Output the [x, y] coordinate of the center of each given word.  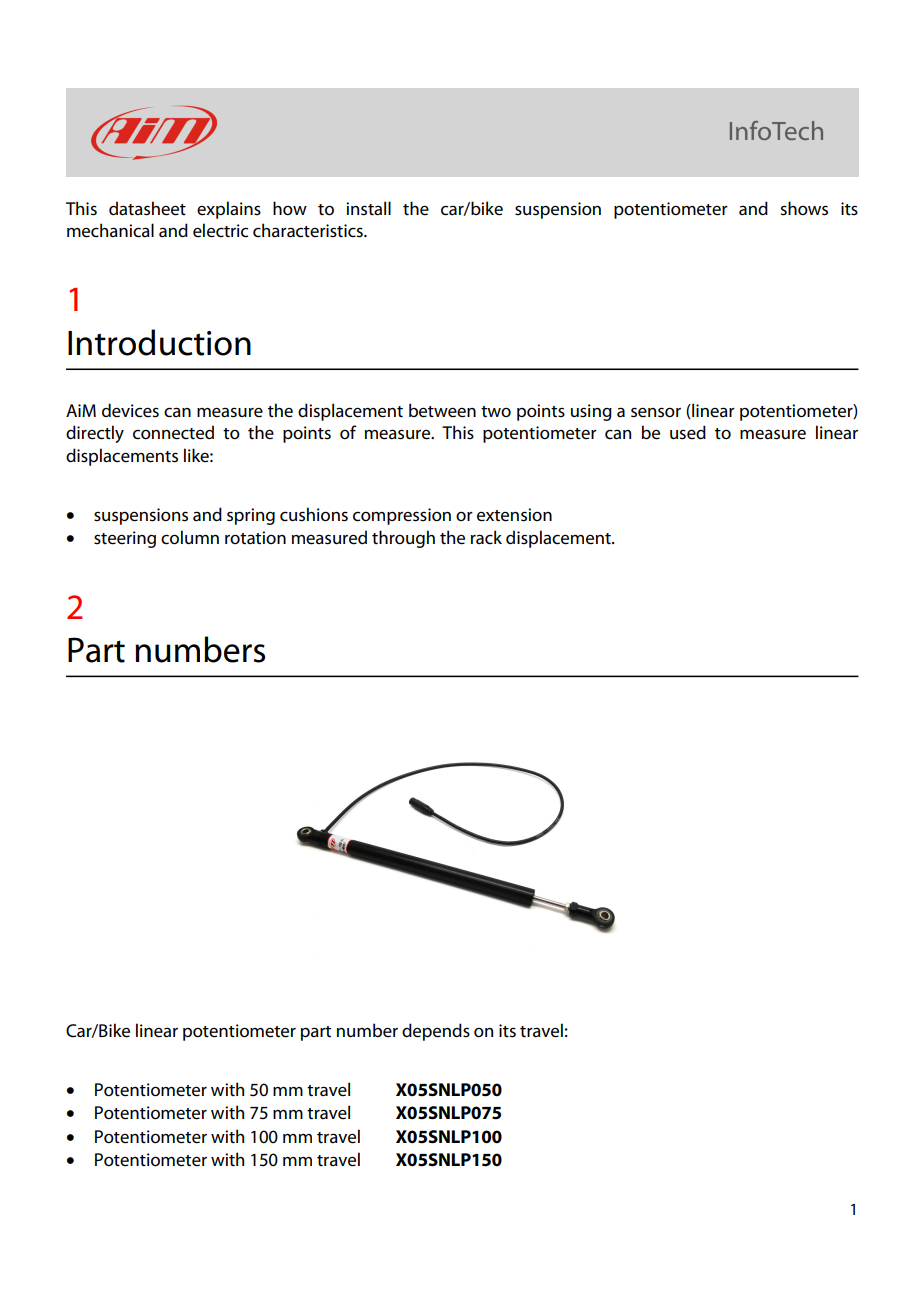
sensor [656, 412]
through [403, 539]
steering [125, 539]
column [190, 537]
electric [220, 230]
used [688, 432]
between [442, 410]
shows [804, 208]
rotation [255, 538]
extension [514, 515]
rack [486, 537]
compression [402, 516]
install [368, 208]
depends [436, 1032]
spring [251, 516]
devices [130, 410]
